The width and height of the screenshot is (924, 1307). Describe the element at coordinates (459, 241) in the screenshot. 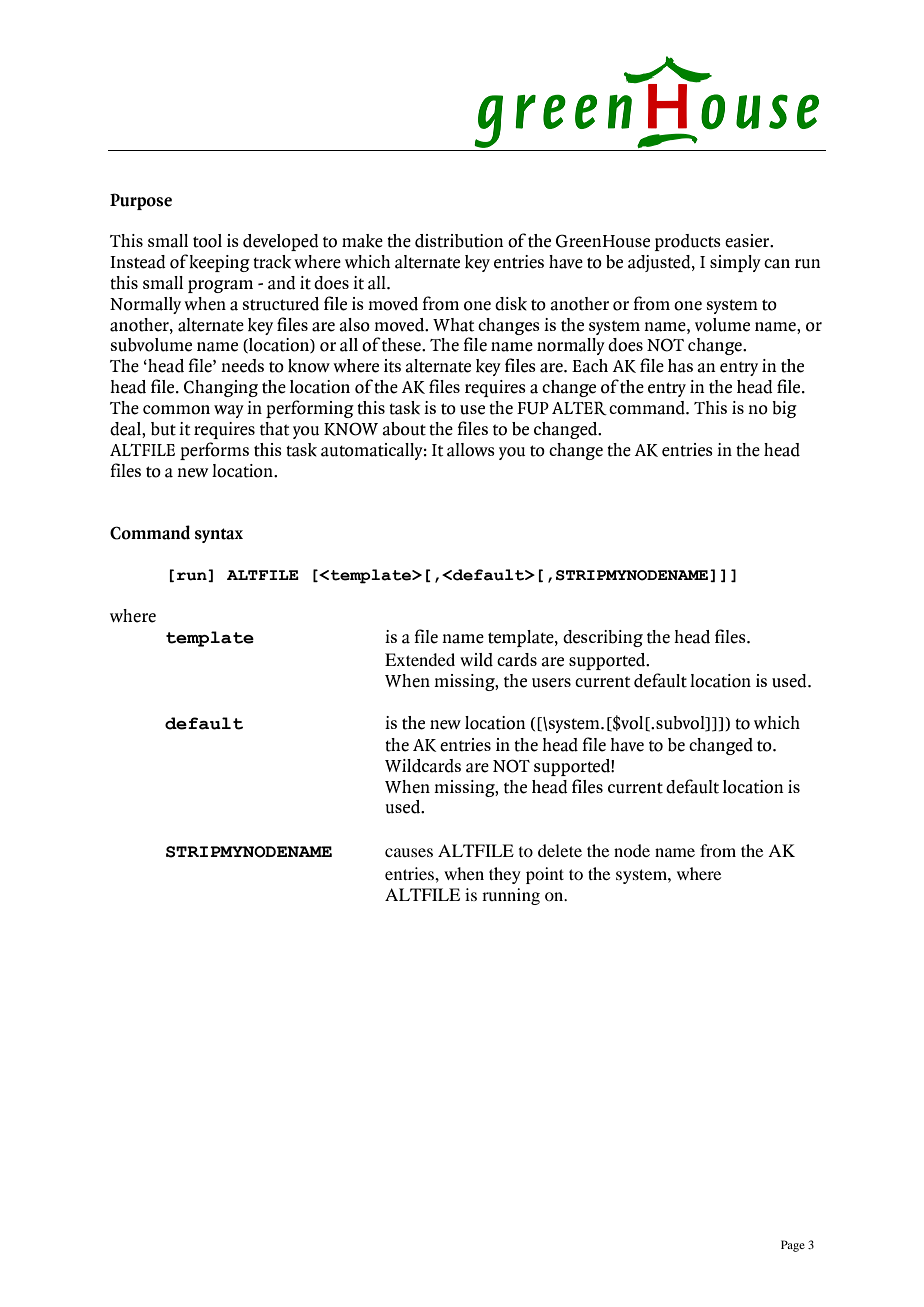

I see `distribution` at that location.
